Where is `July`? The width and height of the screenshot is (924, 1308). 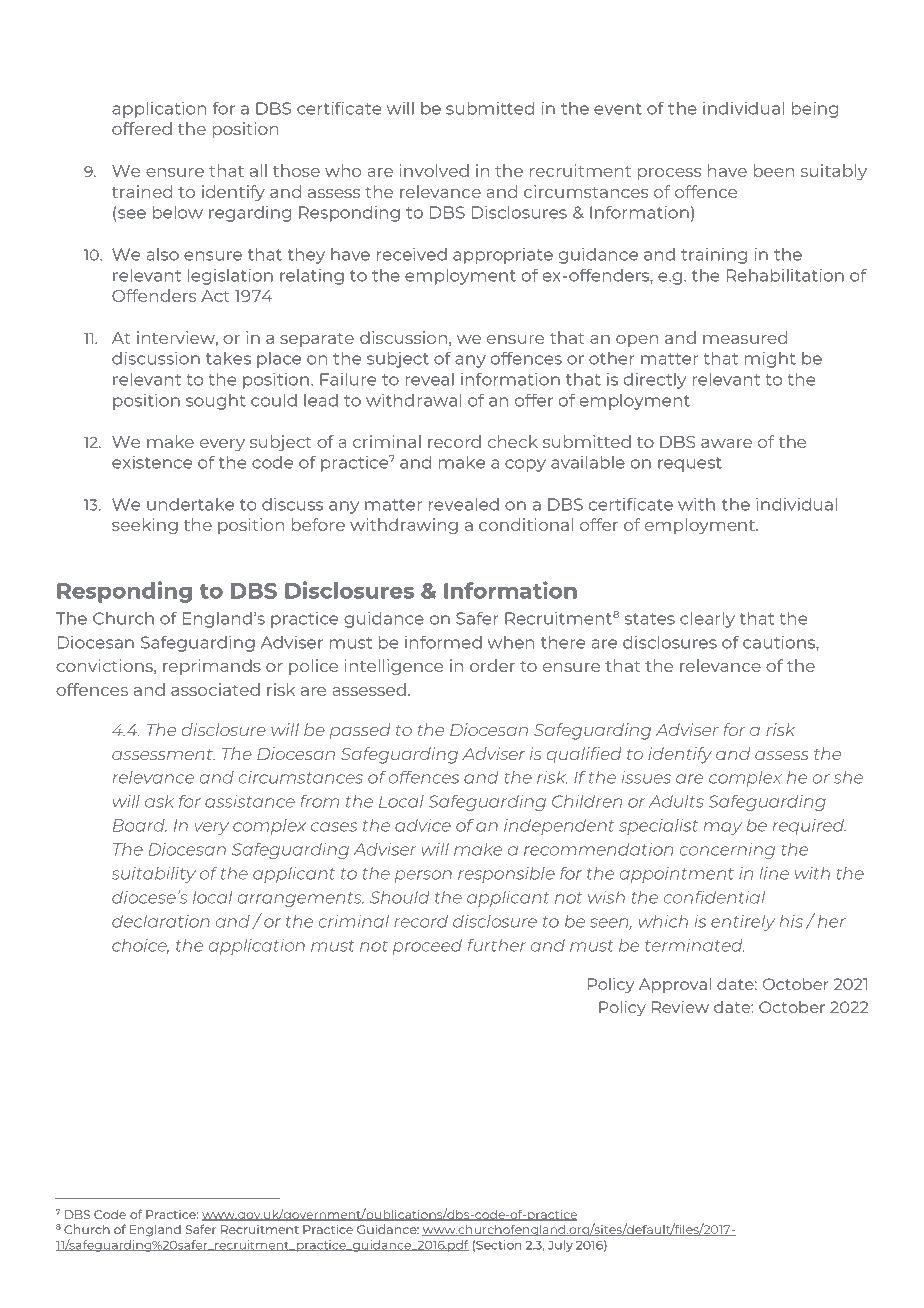 July is located at coordinates (560, 1246).
